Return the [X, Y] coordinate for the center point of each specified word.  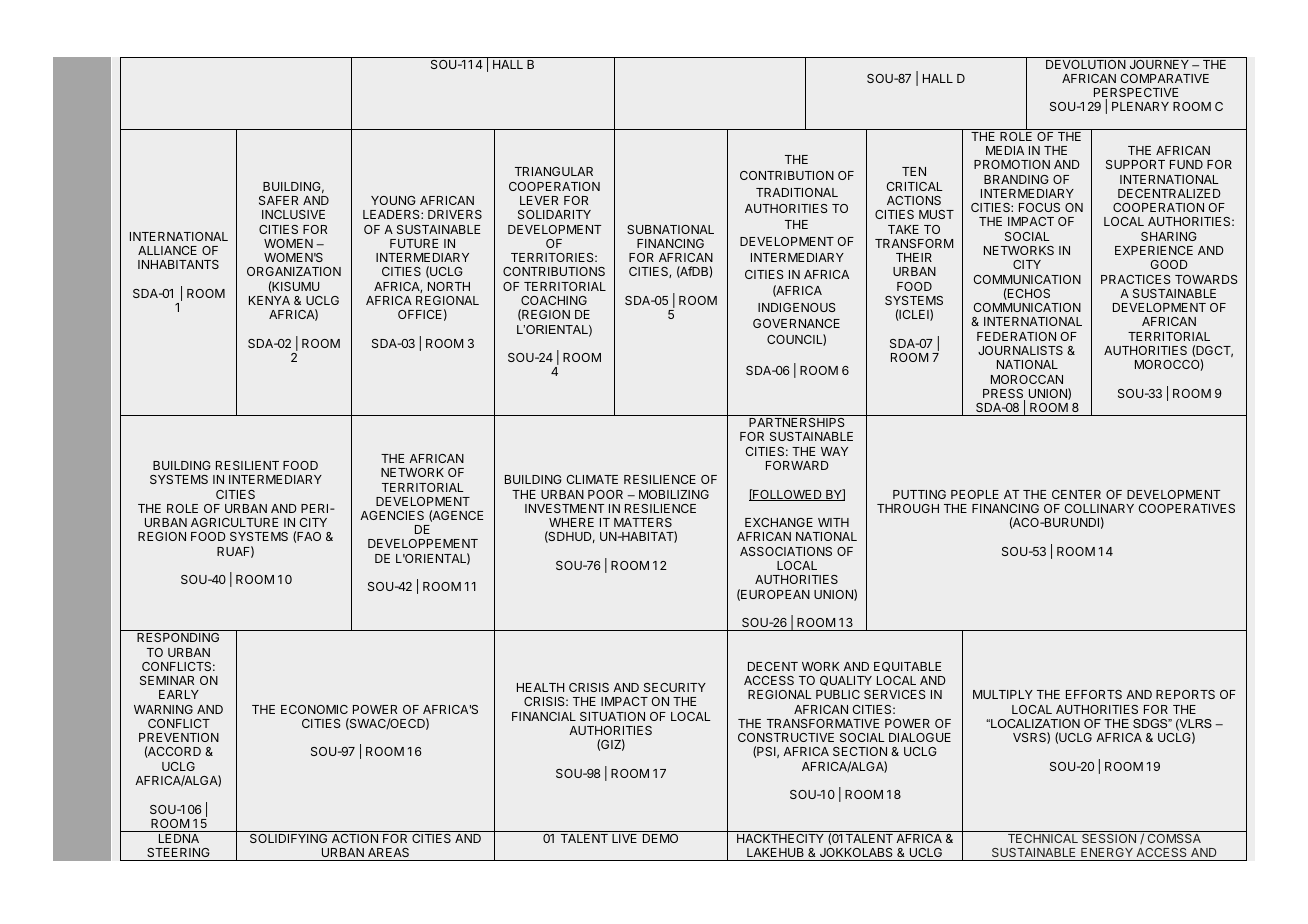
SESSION [1109, 838]
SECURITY [675, 687]
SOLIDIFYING [288, 838]
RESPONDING [178, 637]
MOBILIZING [674, 494]
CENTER [1076, 494]
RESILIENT [247, 465]
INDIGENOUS [797, 307]
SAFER [278, 200]
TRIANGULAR [554, 171]
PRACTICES [1136, 279]
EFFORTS [1094, 694]
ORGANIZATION [294, 271]
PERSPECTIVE [1136, 94]
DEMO [660, 838]
